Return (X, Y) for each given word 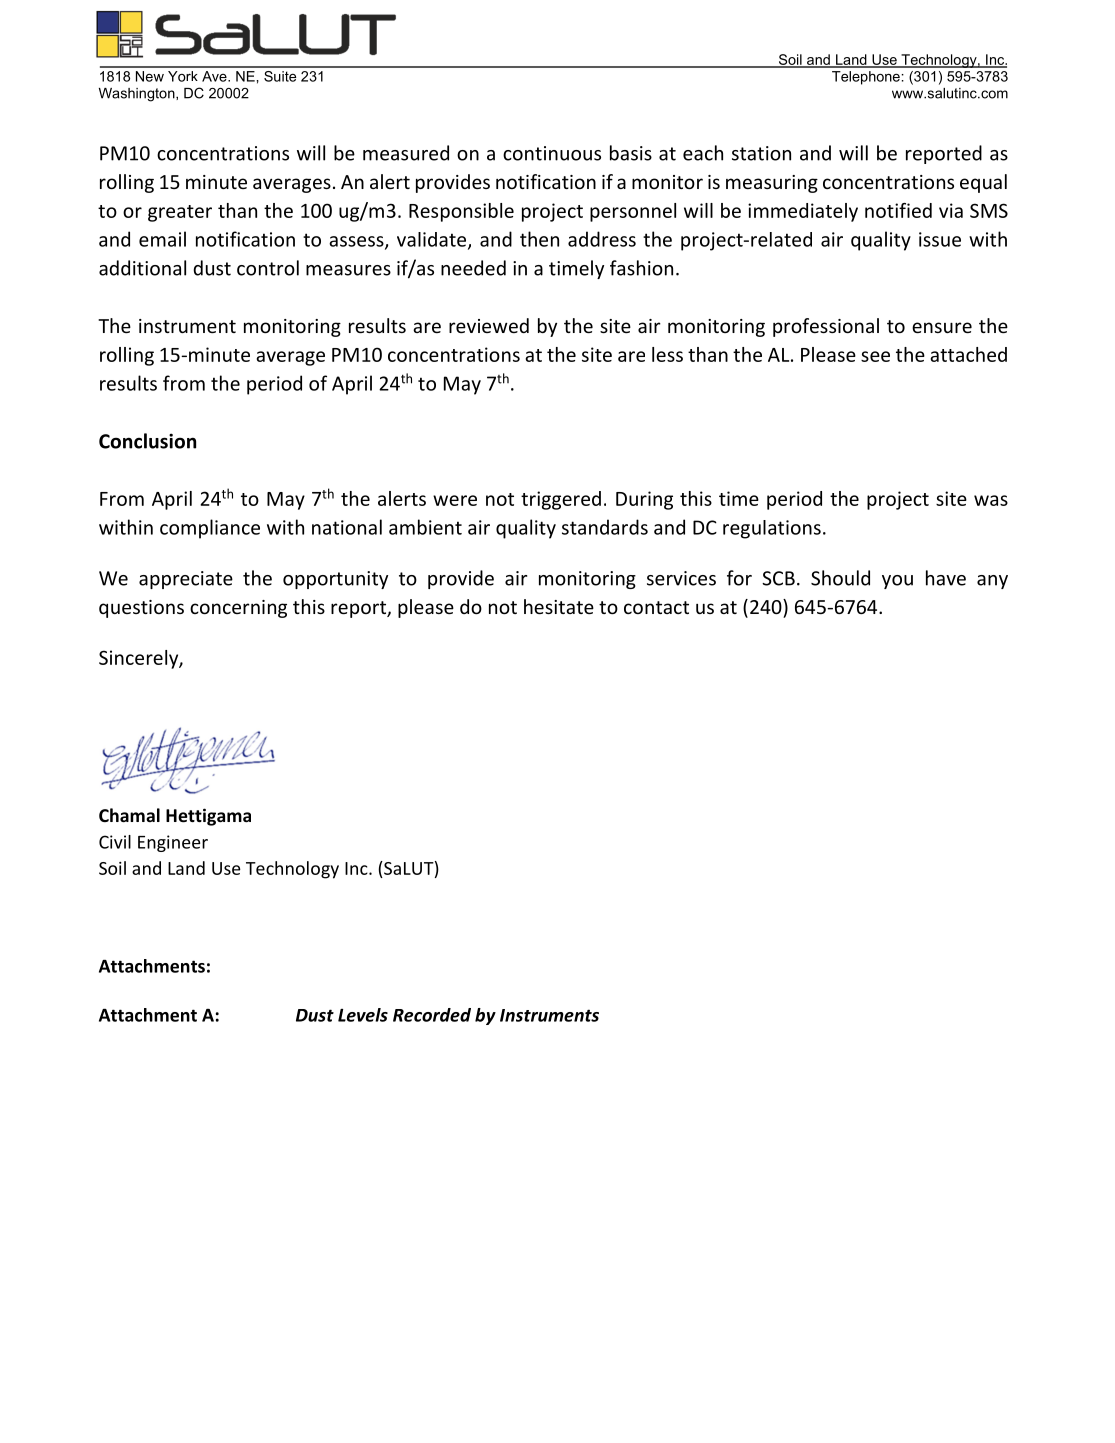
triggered (561, 500)
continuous (552, 153)
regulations (772, 529)
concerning (238, 609)
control (268, 268)
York (183, 76)
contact (656, 607)
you (897, 582)
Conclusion (147, 441)
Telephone (866, 78)
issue (940, 239)
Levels (363, 1015)
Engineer (173, 843)
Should (840, 578)
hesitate (559, 606)
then (539, 239)
